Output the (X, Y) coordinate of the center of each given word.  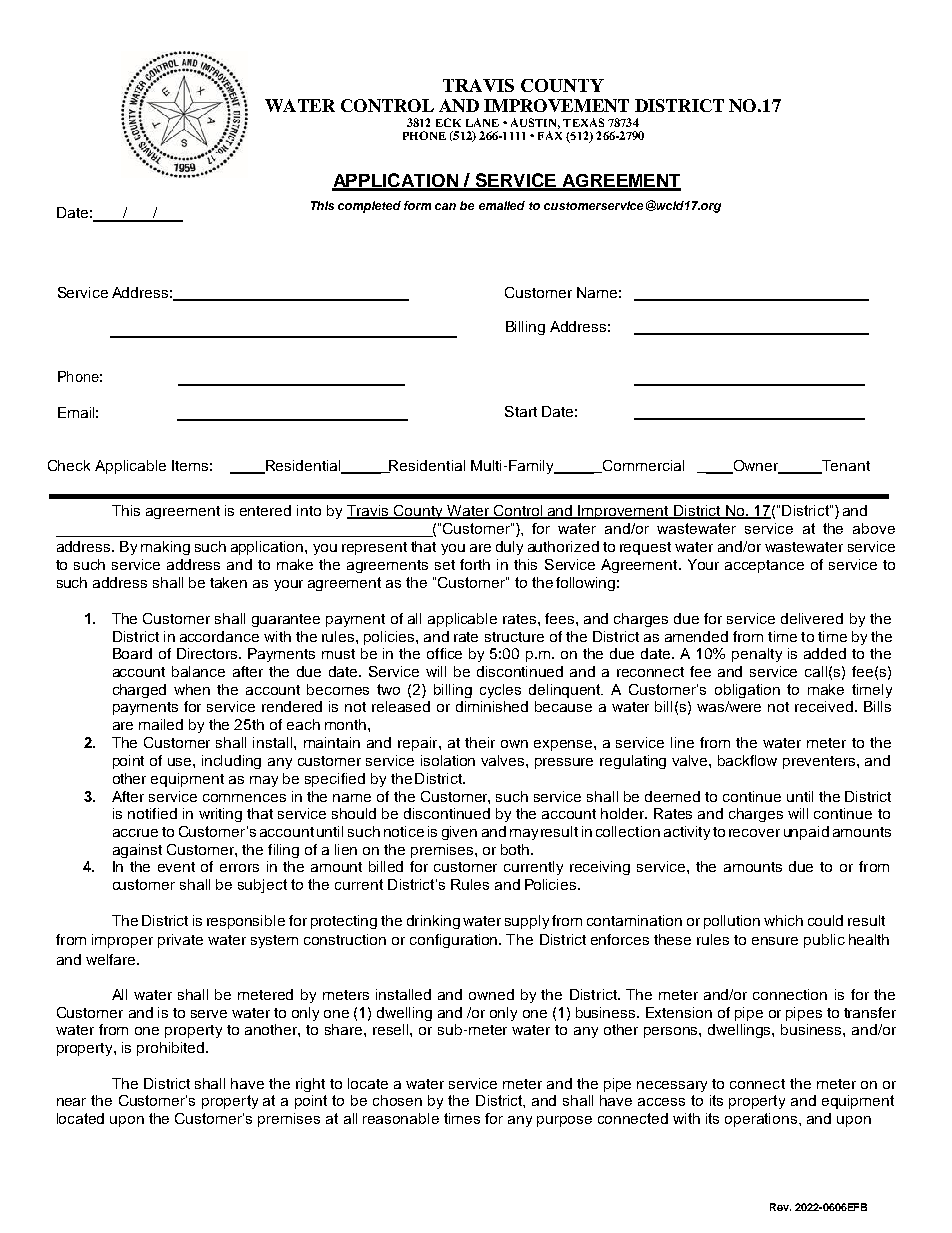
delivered (812, 618)
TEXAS (583, 122)
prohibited (172, 1049)
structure (514, 637)
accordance (219, 636)
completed (369, 207)
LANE (482, 122)
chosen (397, 1100)
